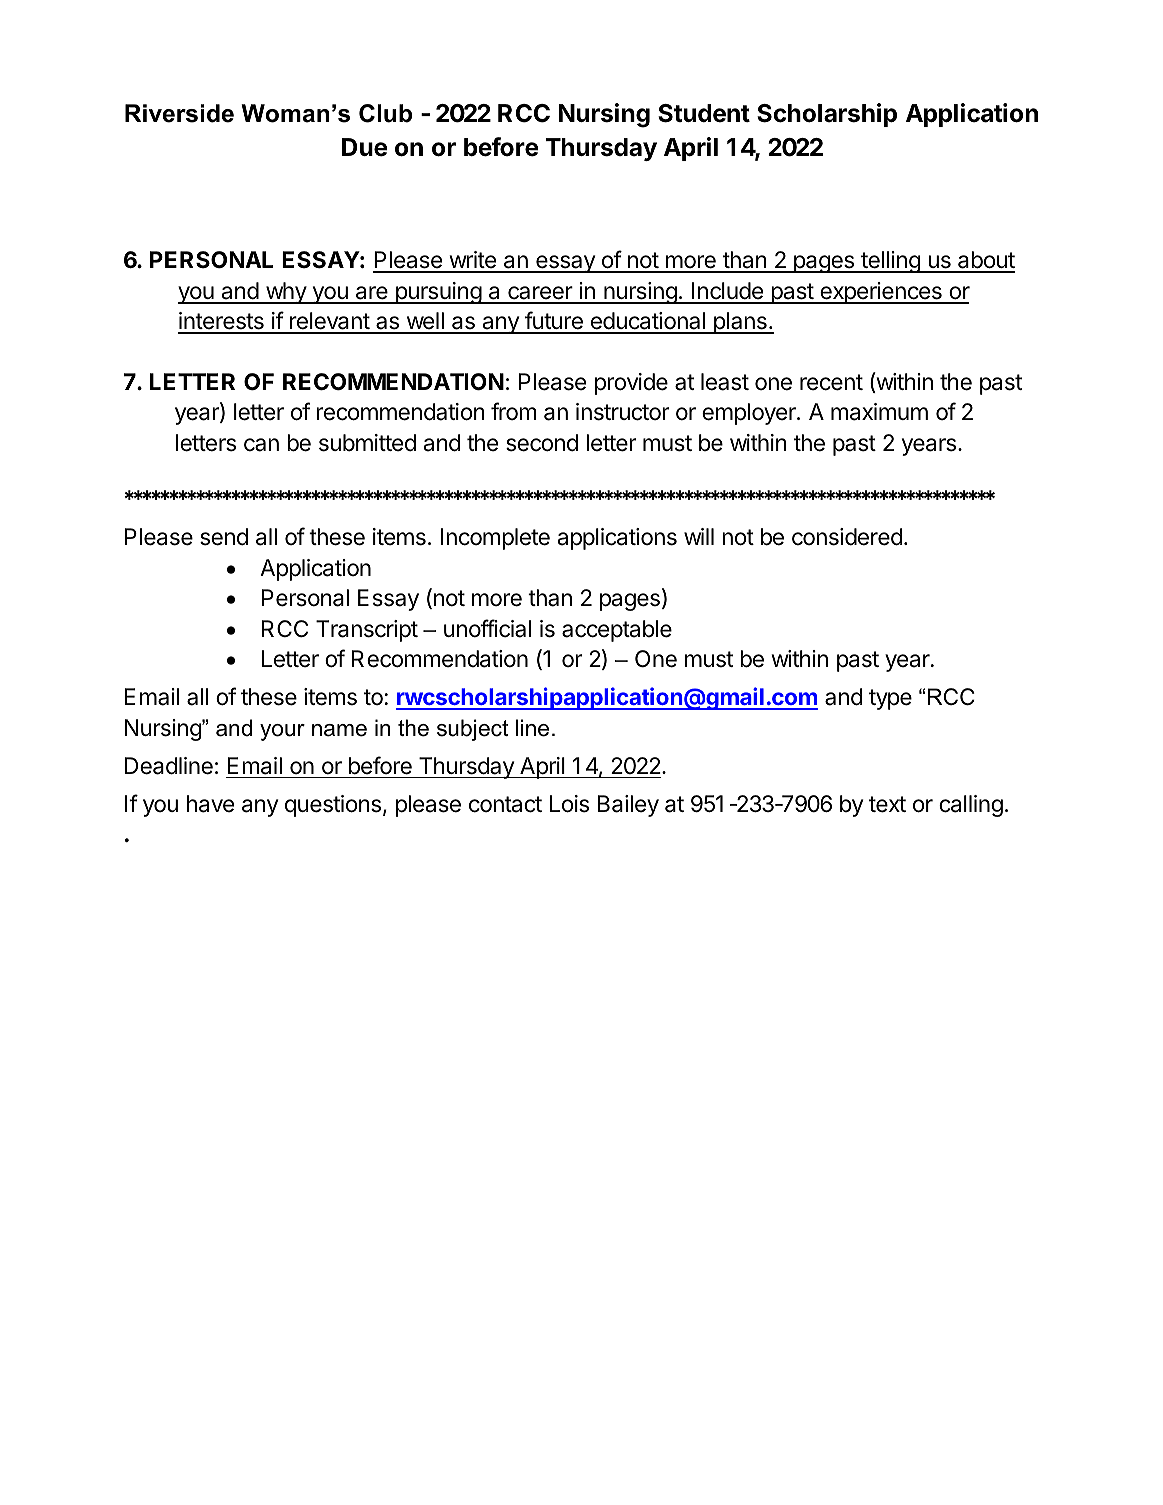  Describe the element at coordinates (704, 113) in the screenshot. I see `Student` at that location.
